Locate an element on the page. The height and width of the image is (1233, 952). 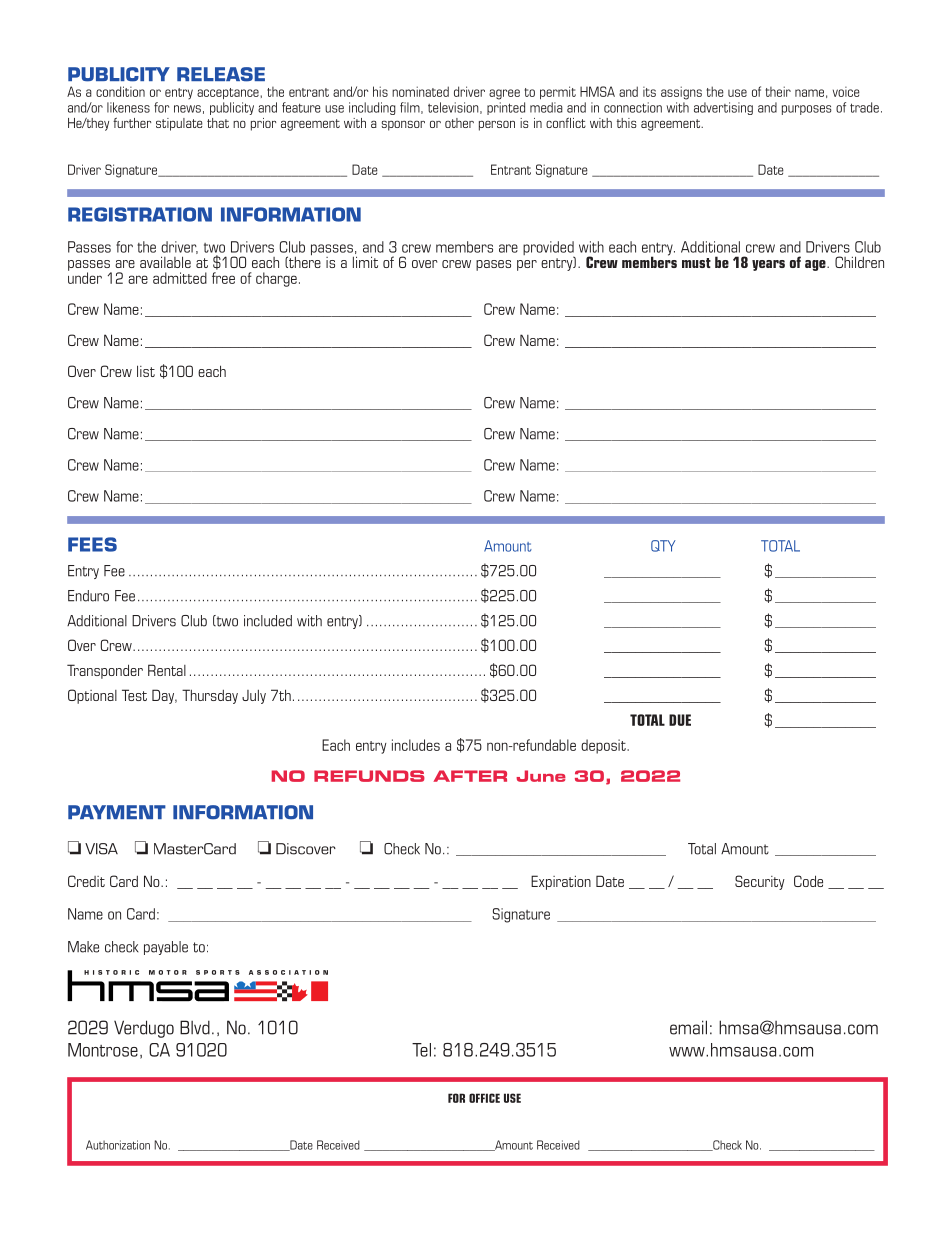
Authorization is located at coordinates (118, 1145).
